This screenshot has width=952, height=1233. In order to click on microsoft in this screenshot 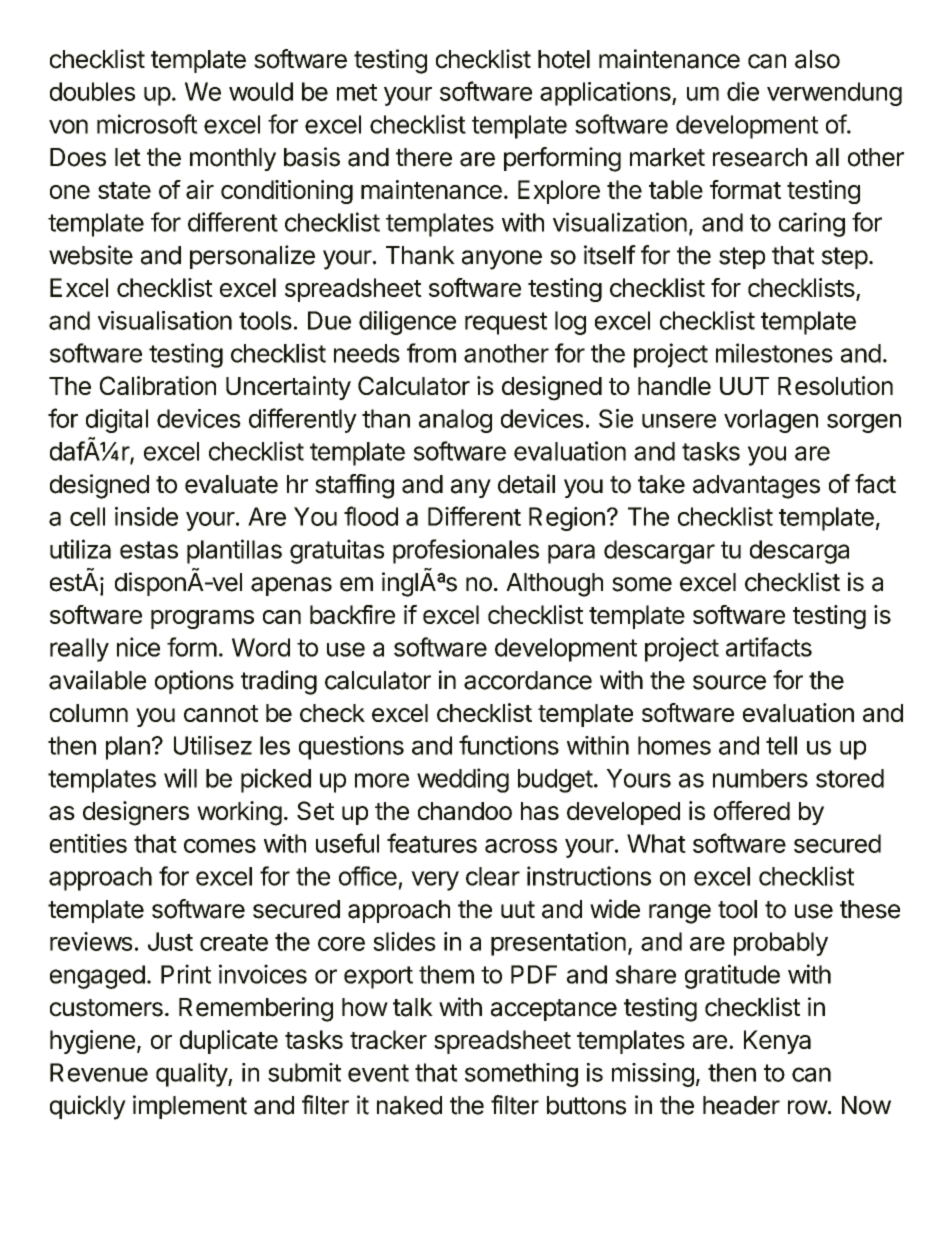, I will do `click(147, 124)`.
